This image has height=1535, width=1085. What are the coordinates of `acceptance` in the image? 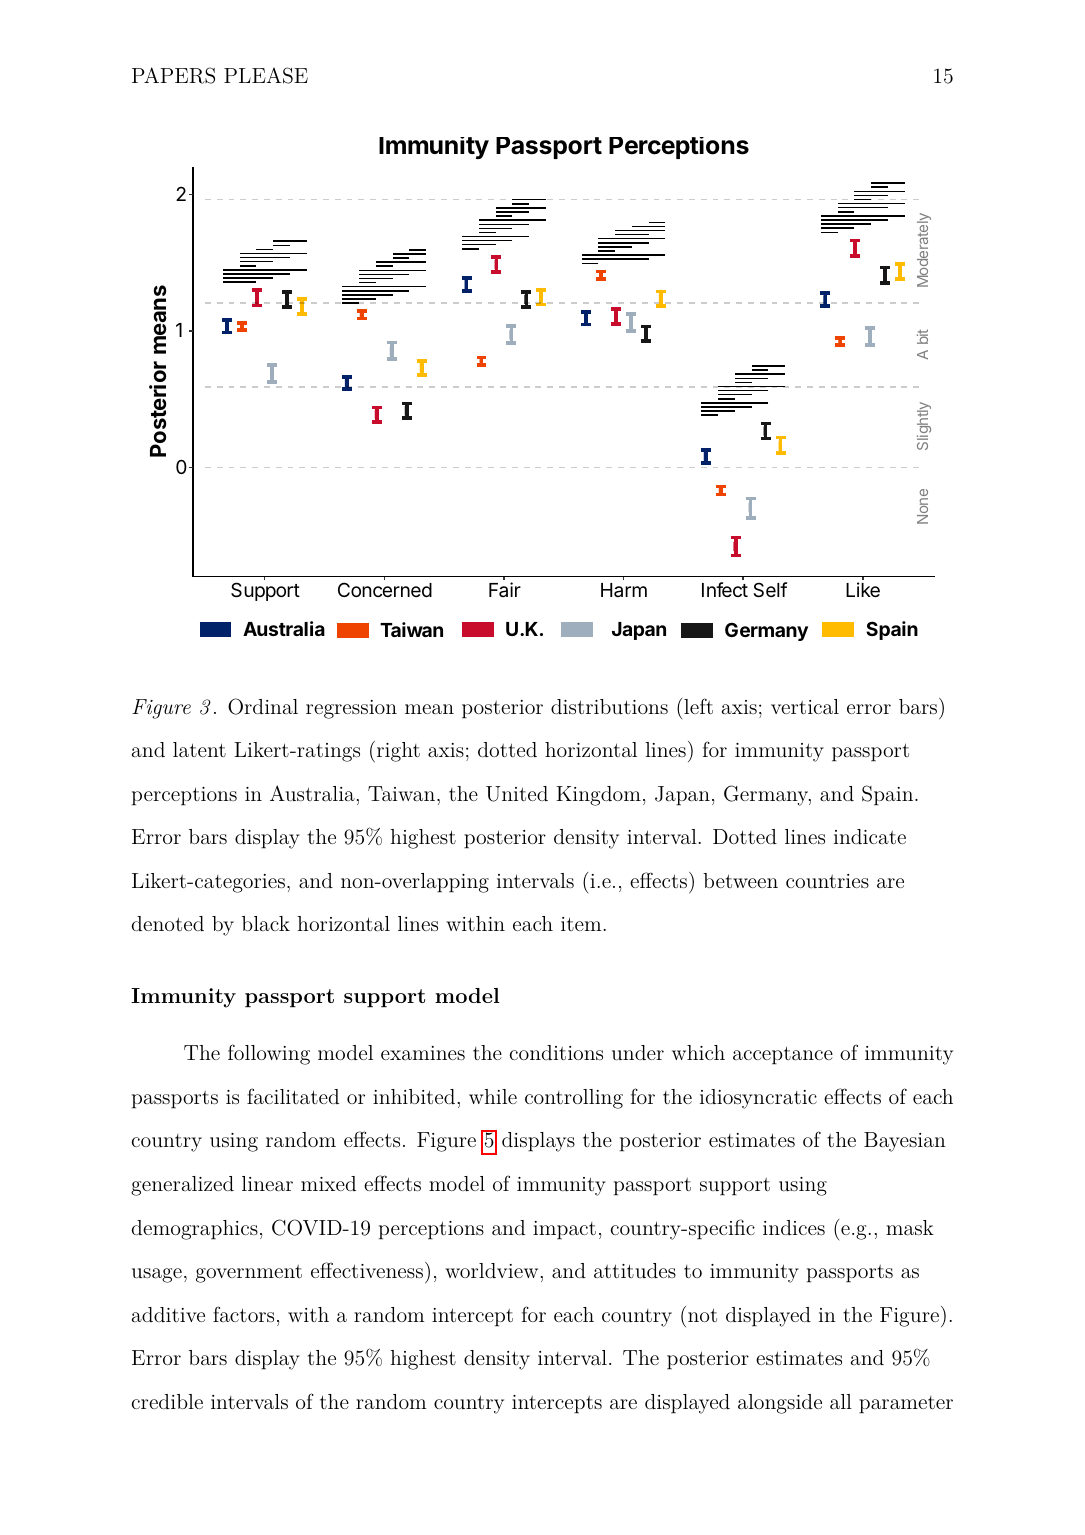 It's located at (783, 1055).
